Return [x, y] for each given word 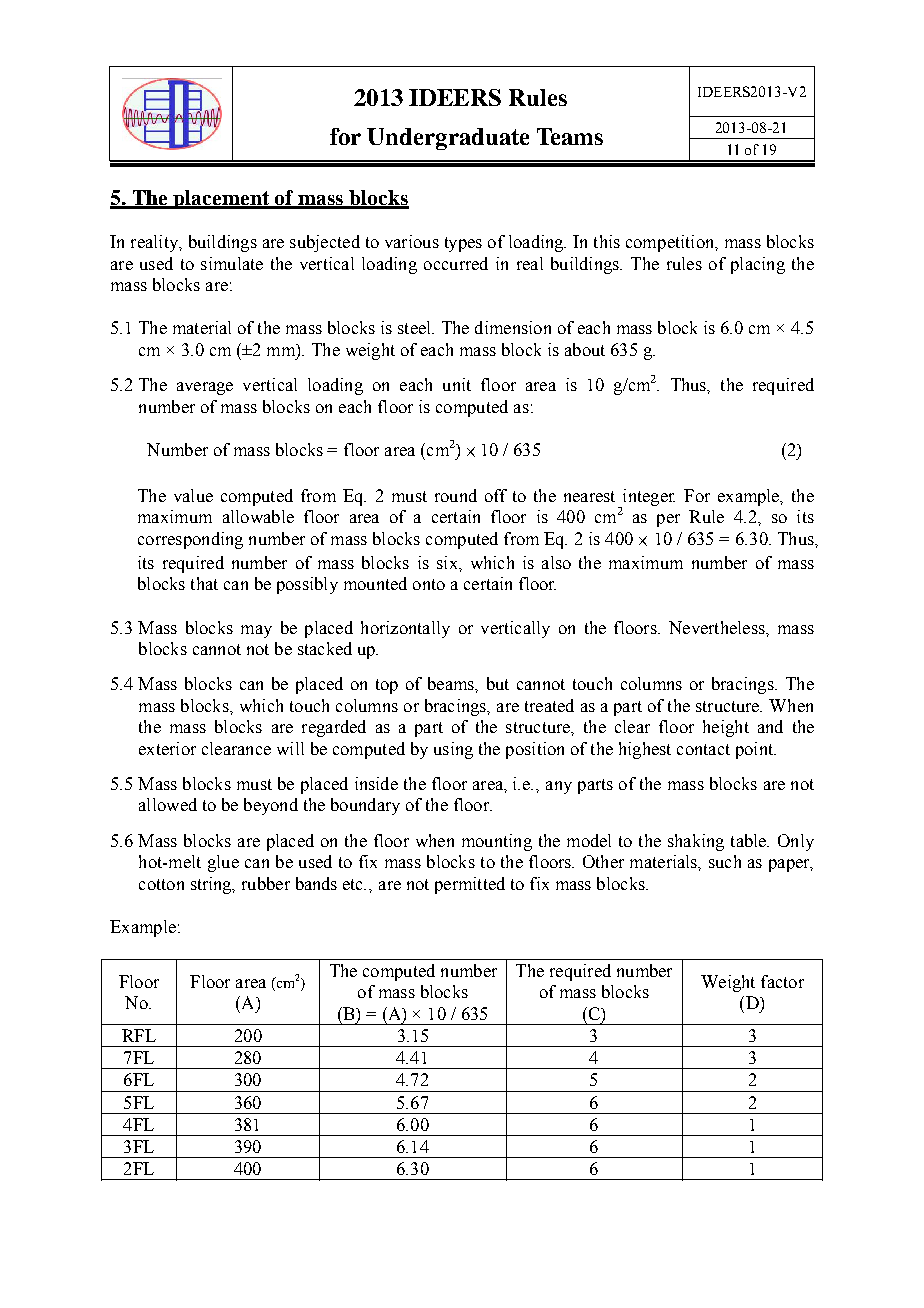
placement [221, 199]
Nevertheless [718, 627]
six [448, 562]
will [290, 748]
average [205, 388]
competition [671, 243]
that [204, 583]
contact [703, 749]
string [212, 885]
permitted [470, 885]
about [585, 349]
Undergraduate [448, 139]
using [453, 750]
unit [457, 384]
